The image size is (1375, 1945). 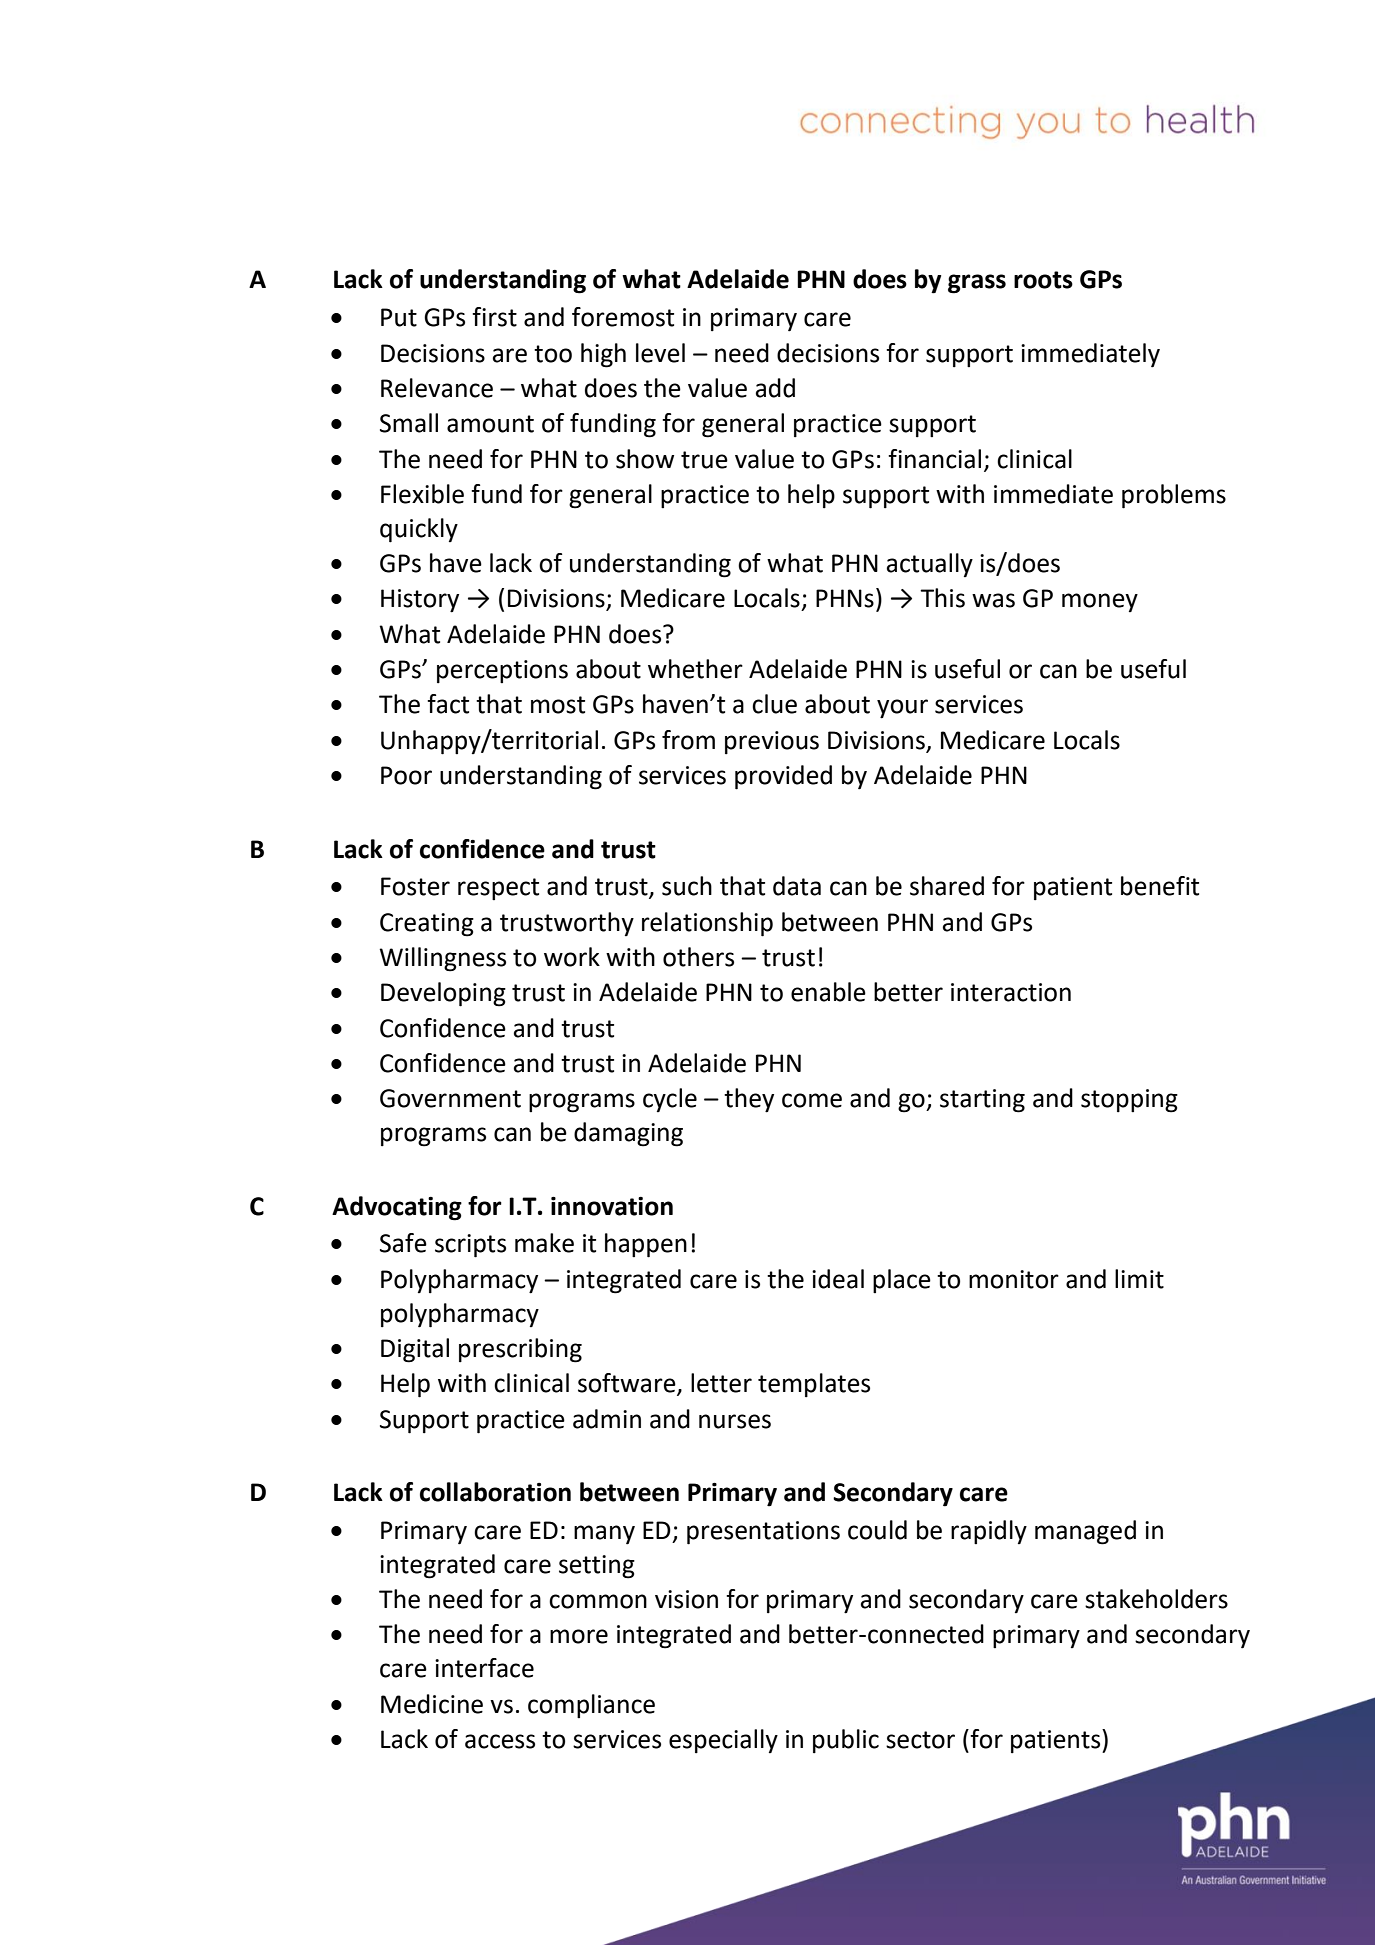 I want to click on money, so click(x=1100, y=602).
